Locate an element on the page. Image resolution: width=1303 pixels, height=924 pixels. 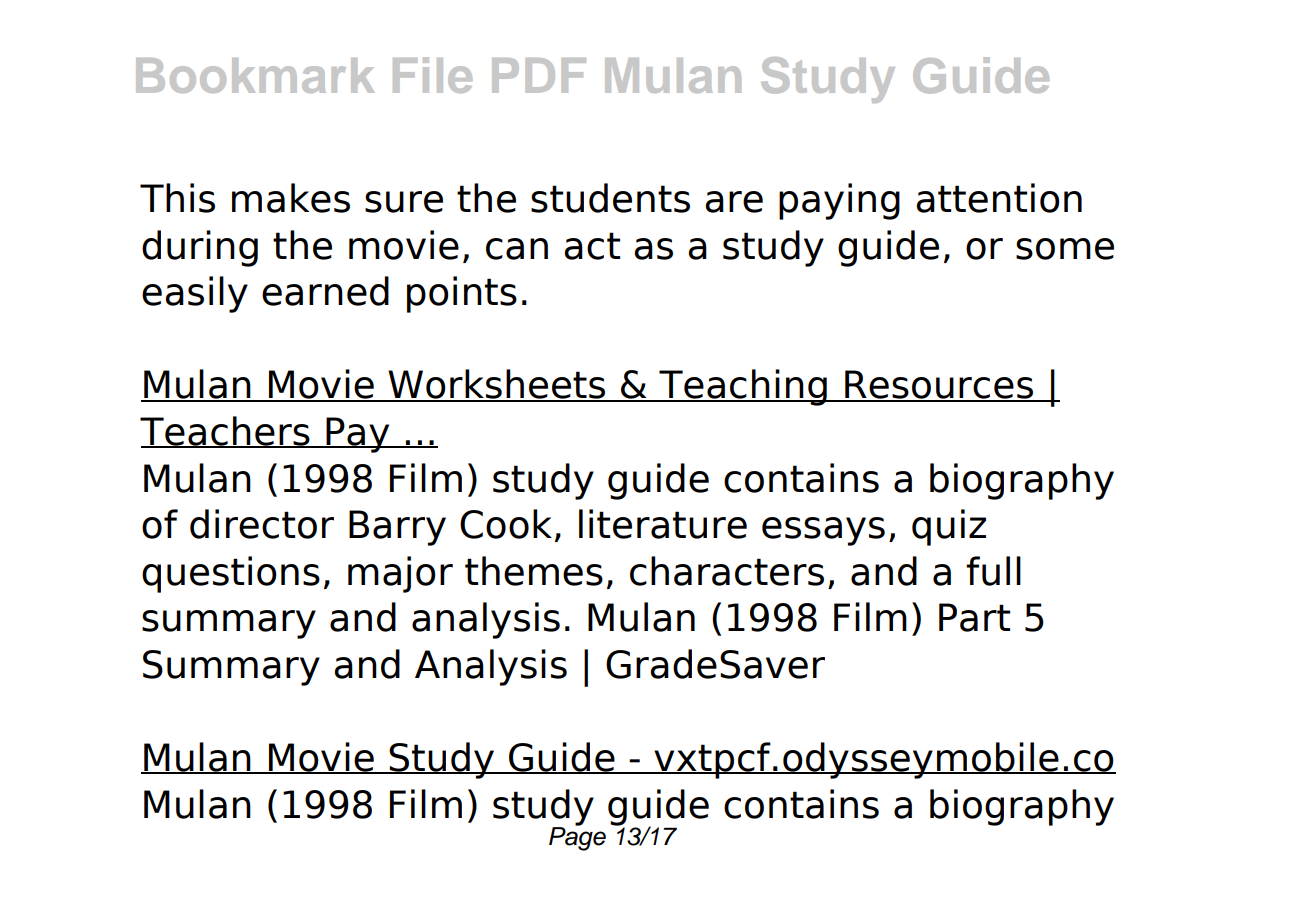
full is located at coordinates (993, 571).
